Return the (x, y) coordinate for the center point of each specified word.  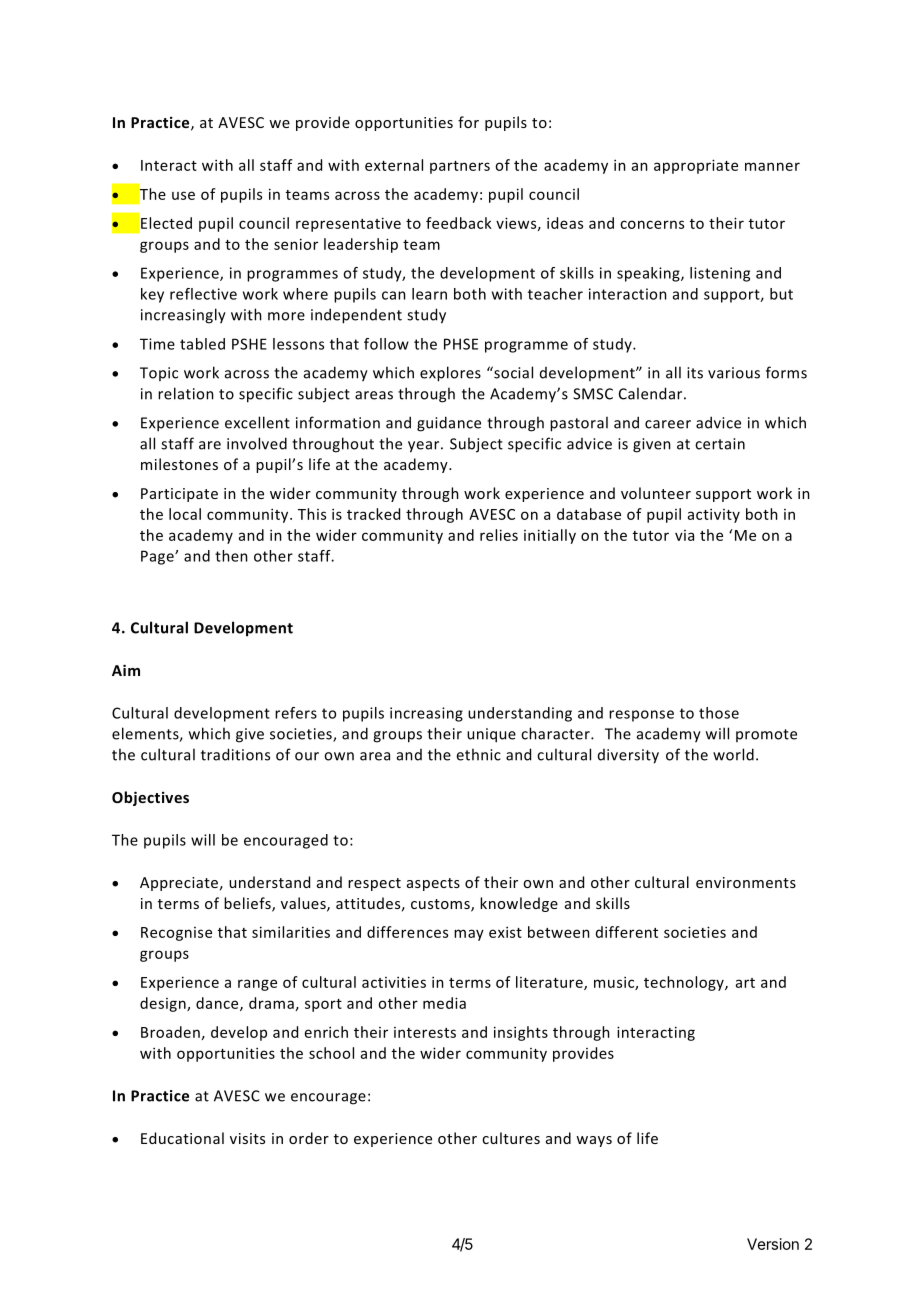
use (183, 195)
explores (450, 374)
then (231, 556)
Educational (182, 1138)
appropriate (696, 166)
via (684, 535)
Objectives (150, 798)
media (444, 1003)
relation (186, 393)
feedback (459, 223)
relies (499, 535)
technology (685, 983)
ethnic (478, 754)
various (734, 373)
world (733, 754)
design (164, 1004)
